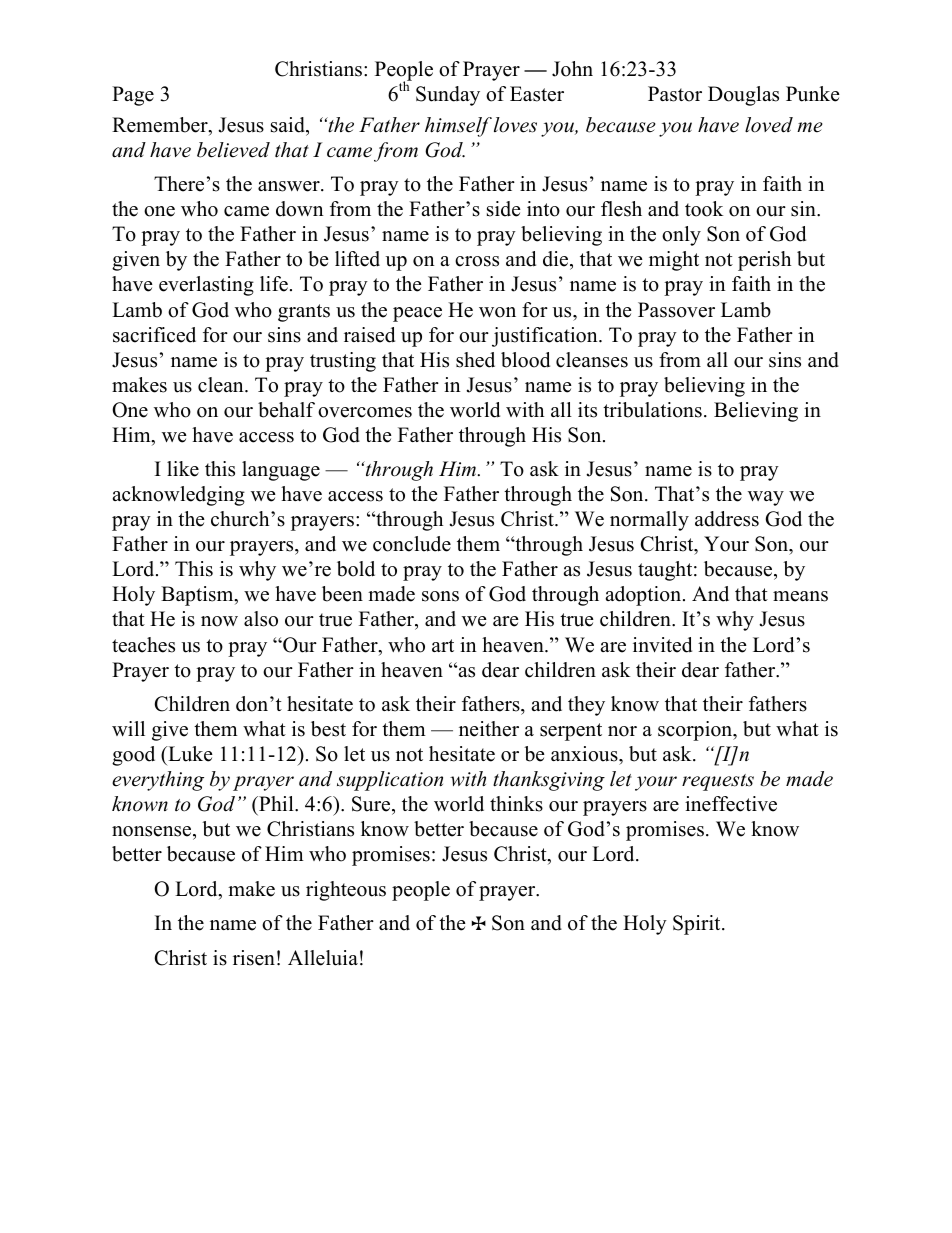  Describe the element at coordinates (365, 412) in the screenshot. I see `overcomes` at that location.
